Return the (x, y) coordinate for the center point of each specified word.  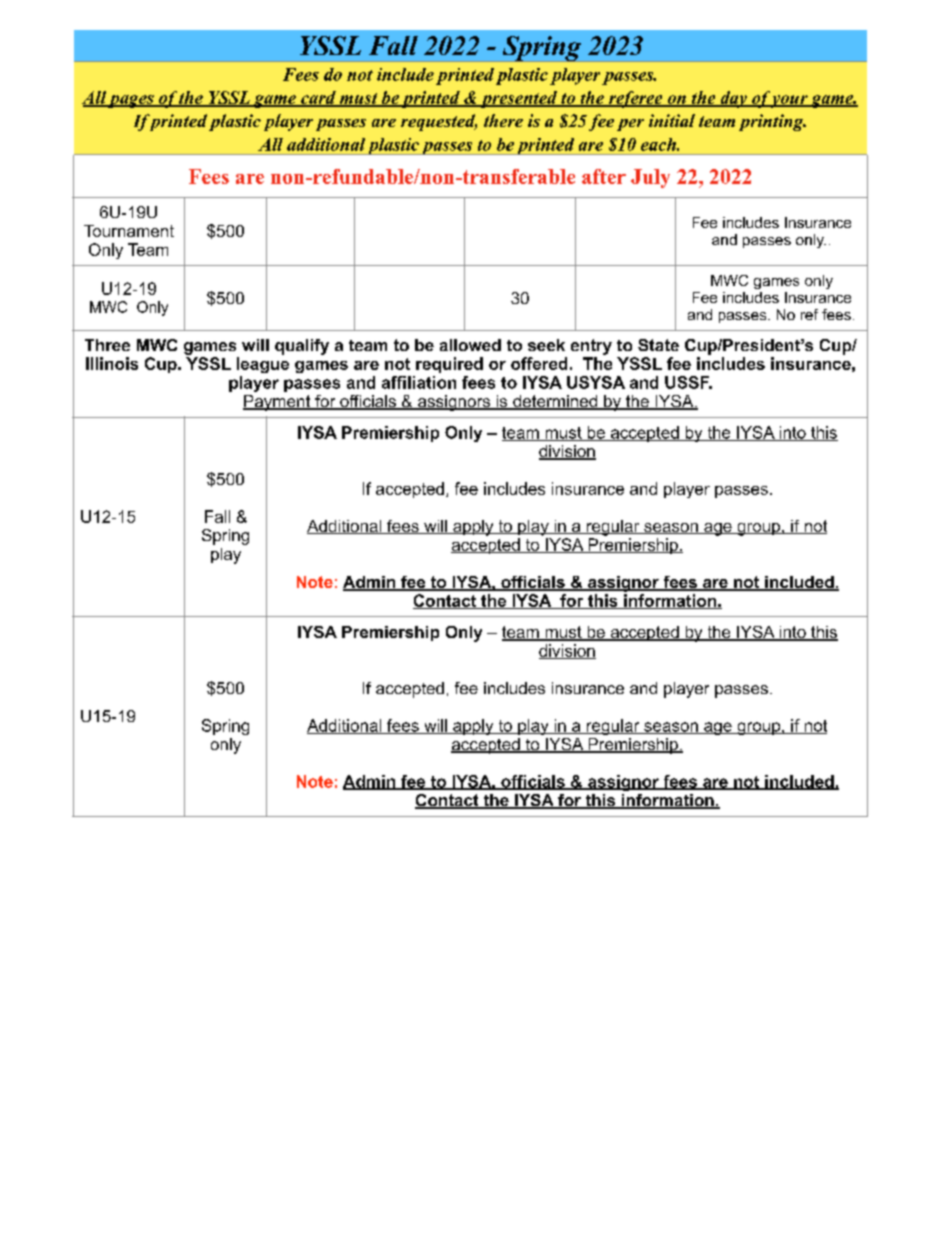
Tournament (129, 231)
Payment (278, 403)
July (650, 178)
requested (439, 122)
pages (131, 101)
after (604, 176)
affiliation (419, 382)
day (734, 99)
